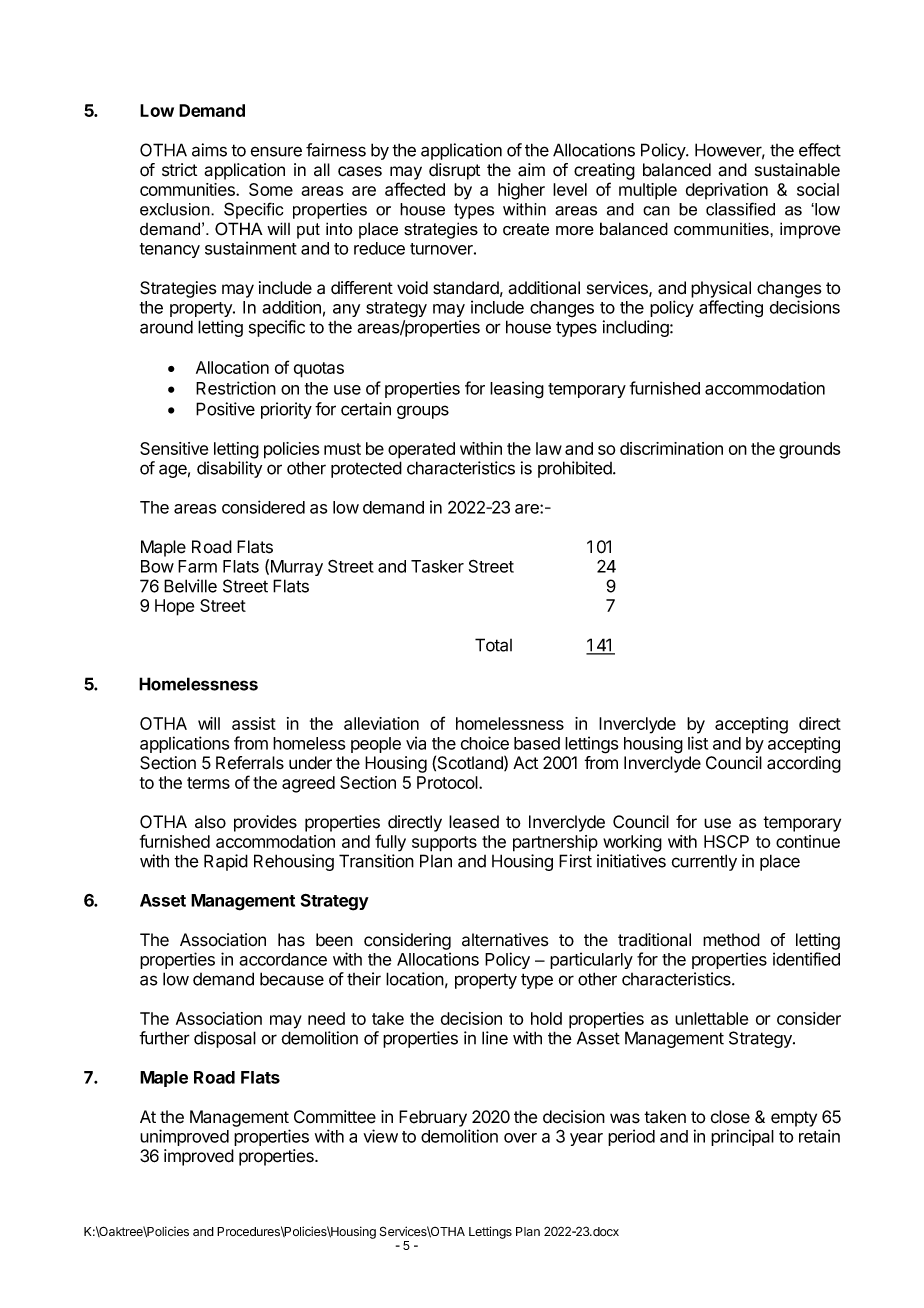 The width and height of the screenshot is (924, 1308). Describe the element at coordinates (271, 189) in the screenshot. I see `Some` at that location.
